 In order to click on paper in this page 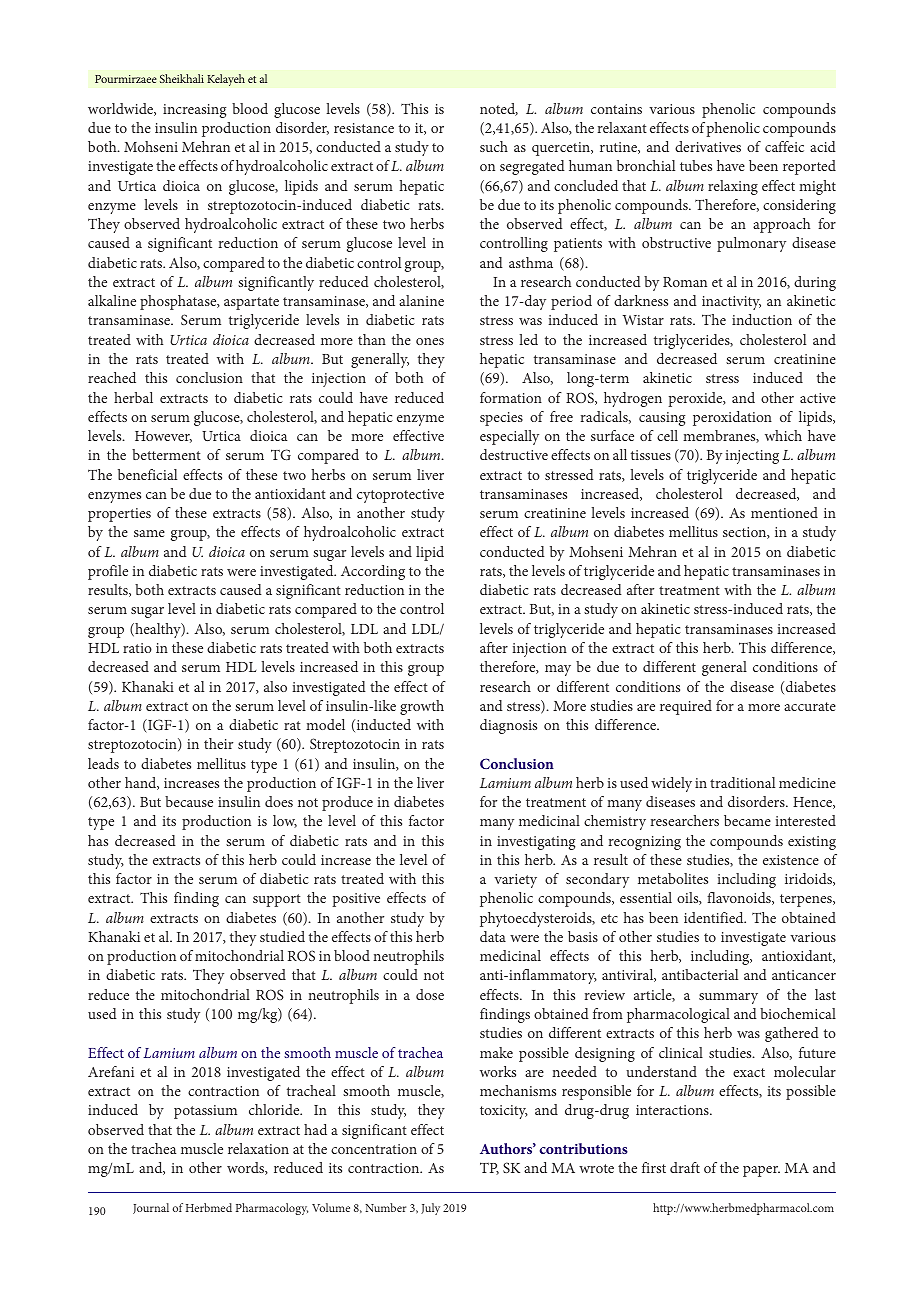, I will do `click(761, 1171)`.
